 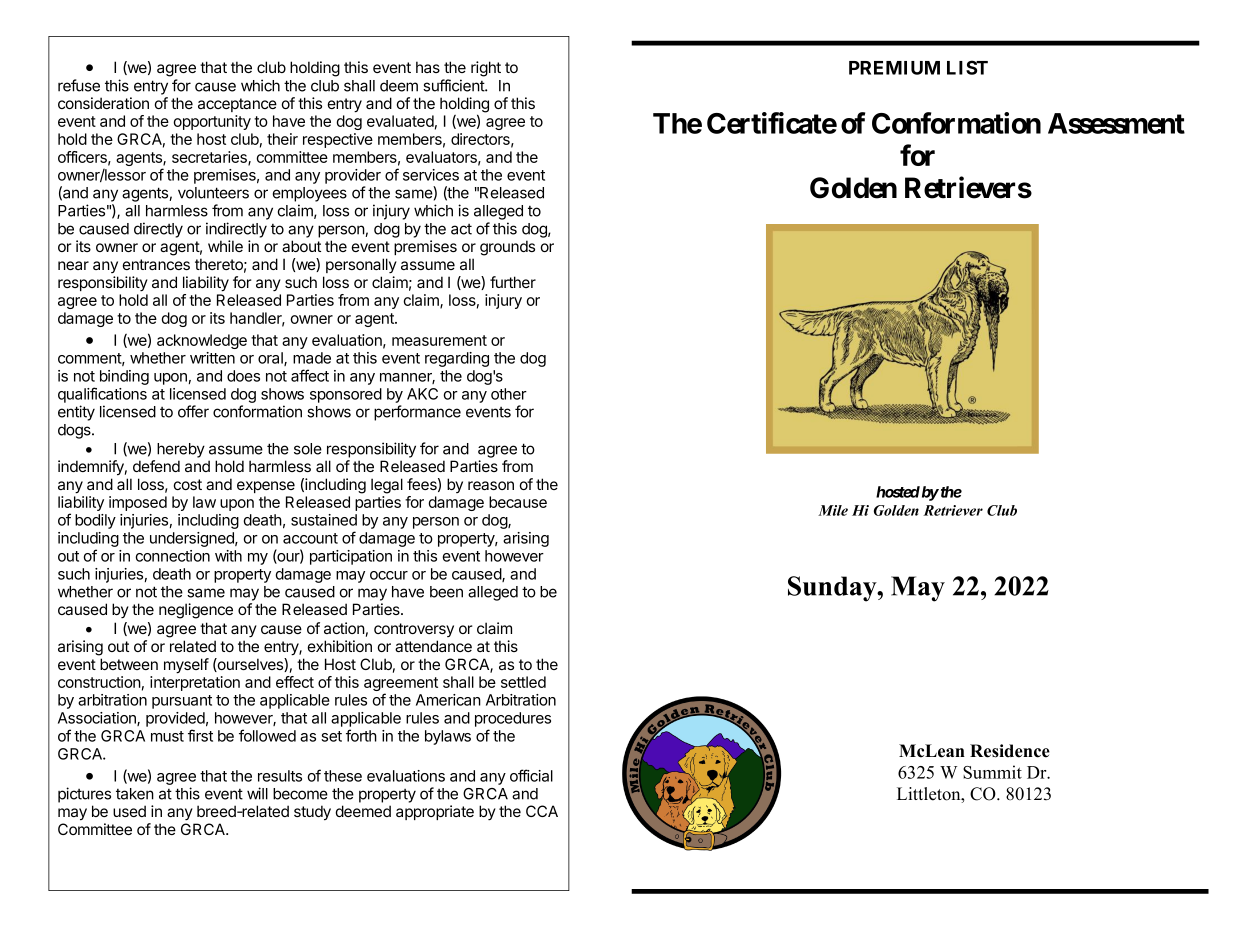 What do you see at coordinates (509, 394) in the screenshot?
I see `other` at bounding box center [509, 394].
